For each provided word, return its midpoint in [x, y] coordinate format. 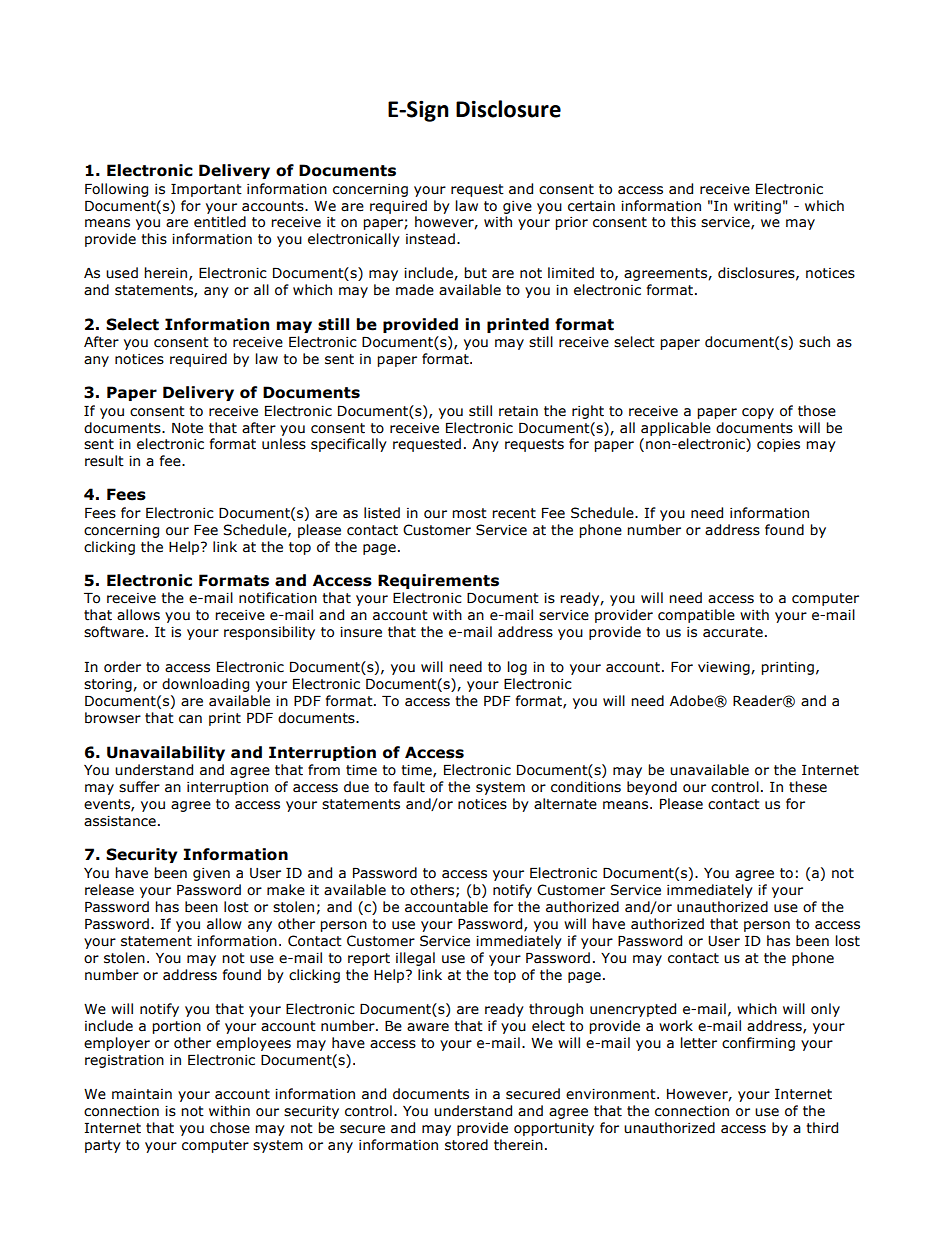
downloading [205, 685]
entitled [220, 222]
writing [757, 207]
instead [430, 239]
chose [230, 1128]
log [517, 668]
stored [466, 1145]
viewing [725, 668]
